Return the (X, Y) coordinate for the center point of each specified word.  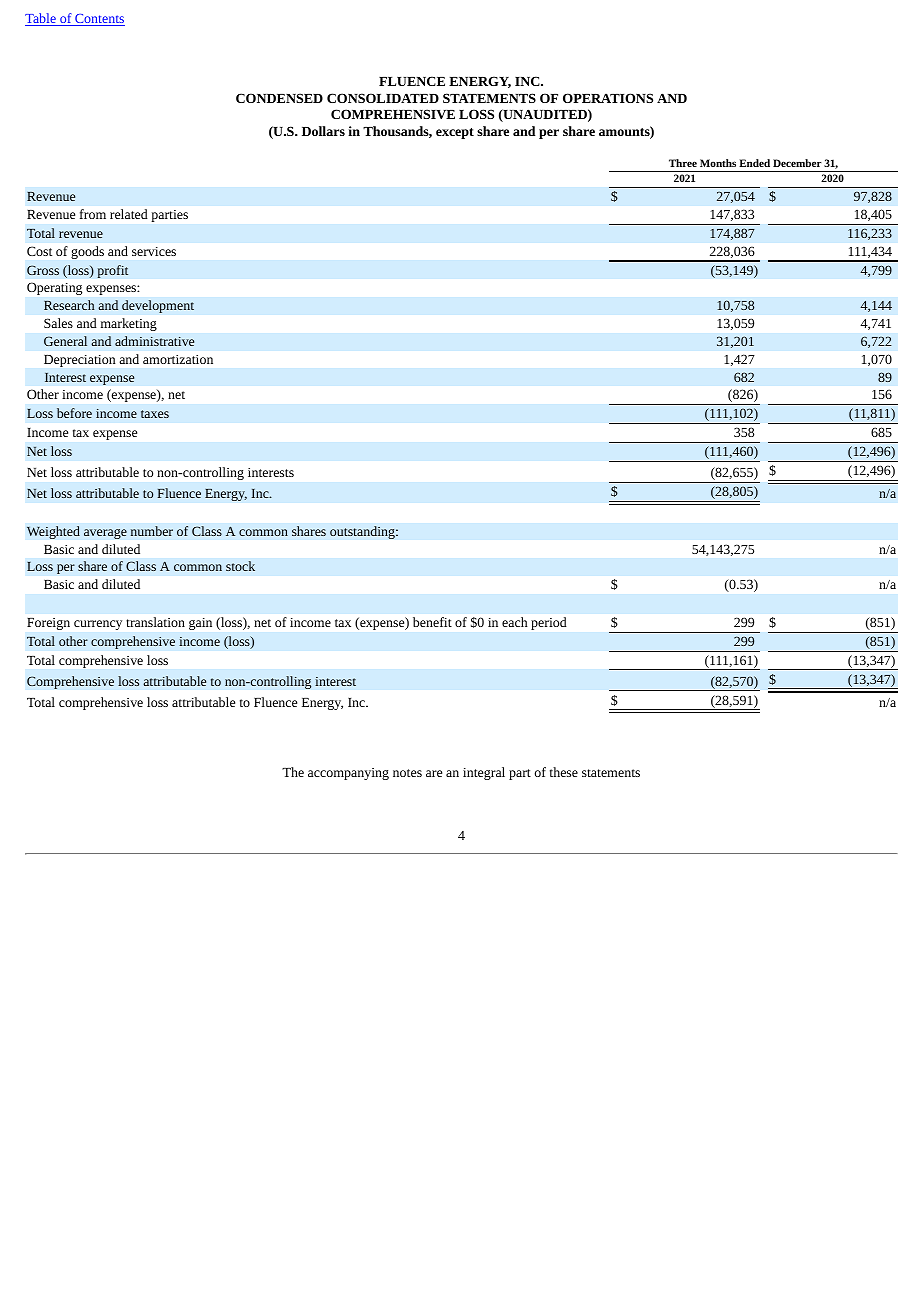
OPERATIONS (608, 98)
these (564, 772)
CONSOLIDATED (383, 98)
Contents (99, 20)
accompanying (348, 774)
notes (407, 773)
